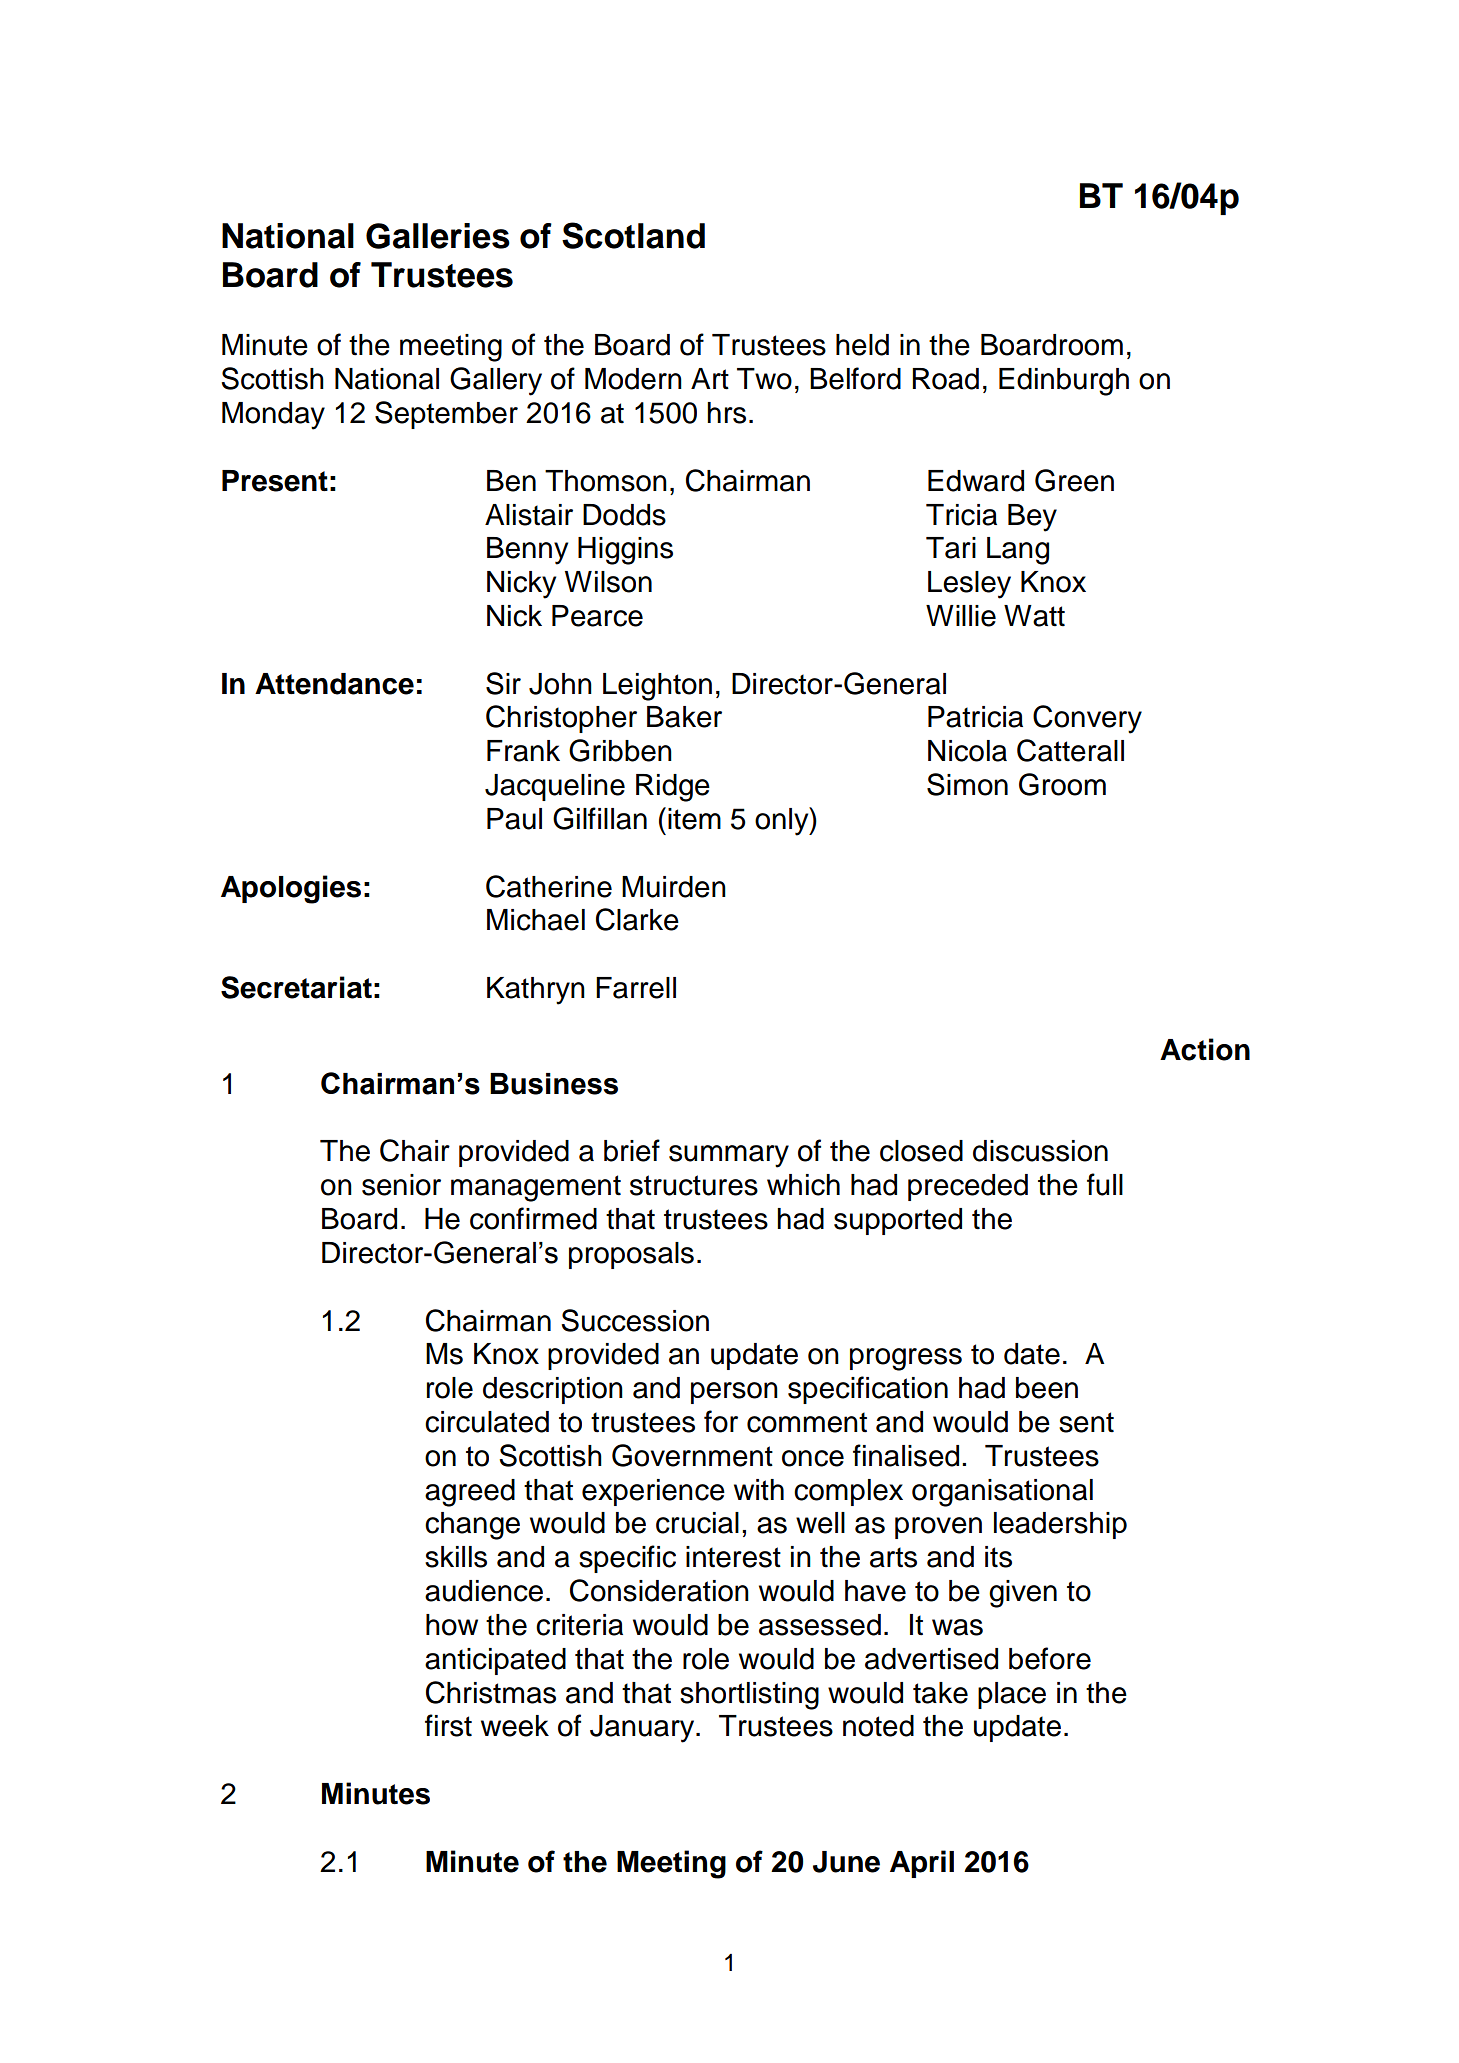 The height and width of the screenshot is (2063, 1459). Describe the element at coordinates (625, 551) in the screenshot. I see `Higgins` at that location.
